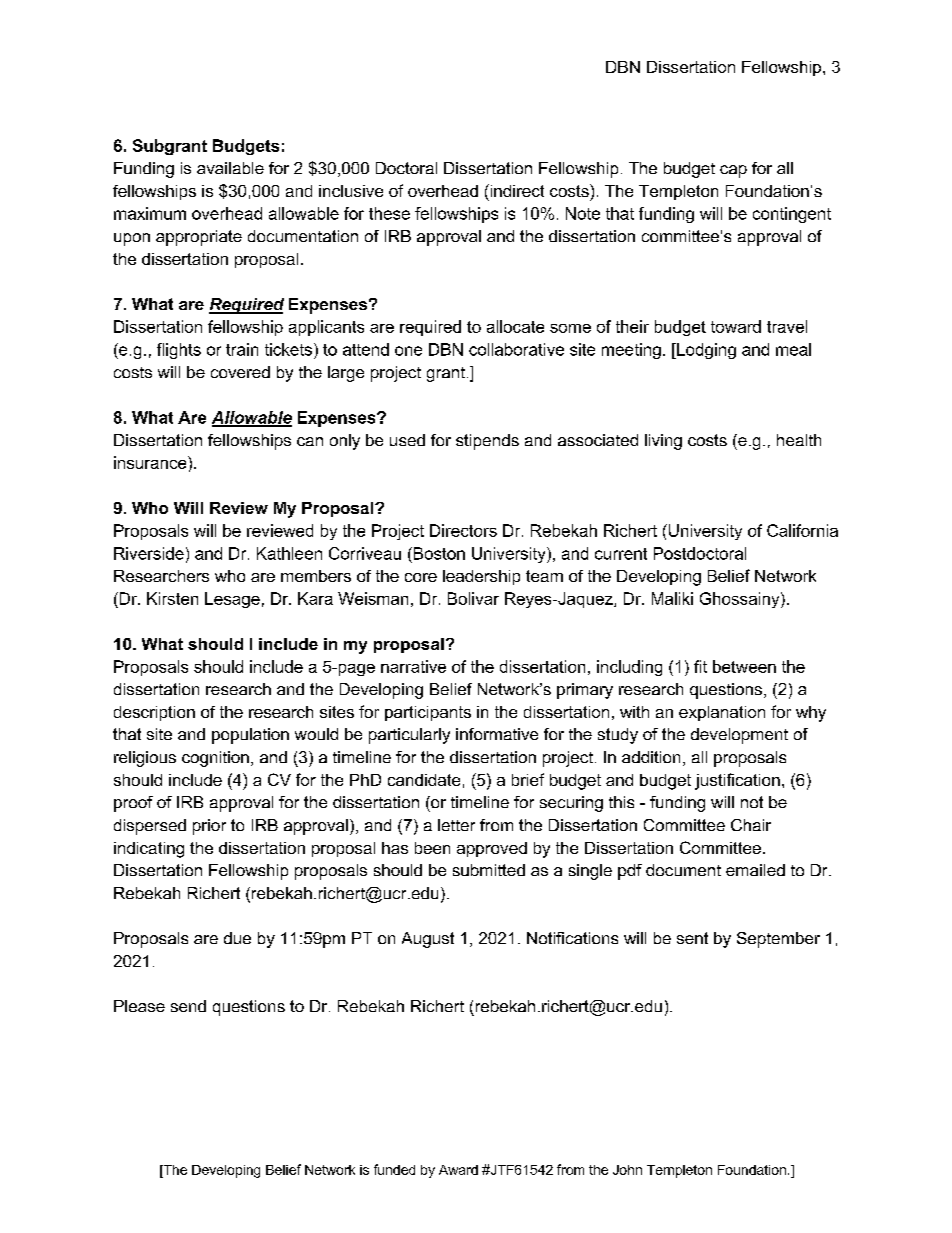 This screenshot has height=1233, width=952. I want to click on send, so click(188, 1006).
